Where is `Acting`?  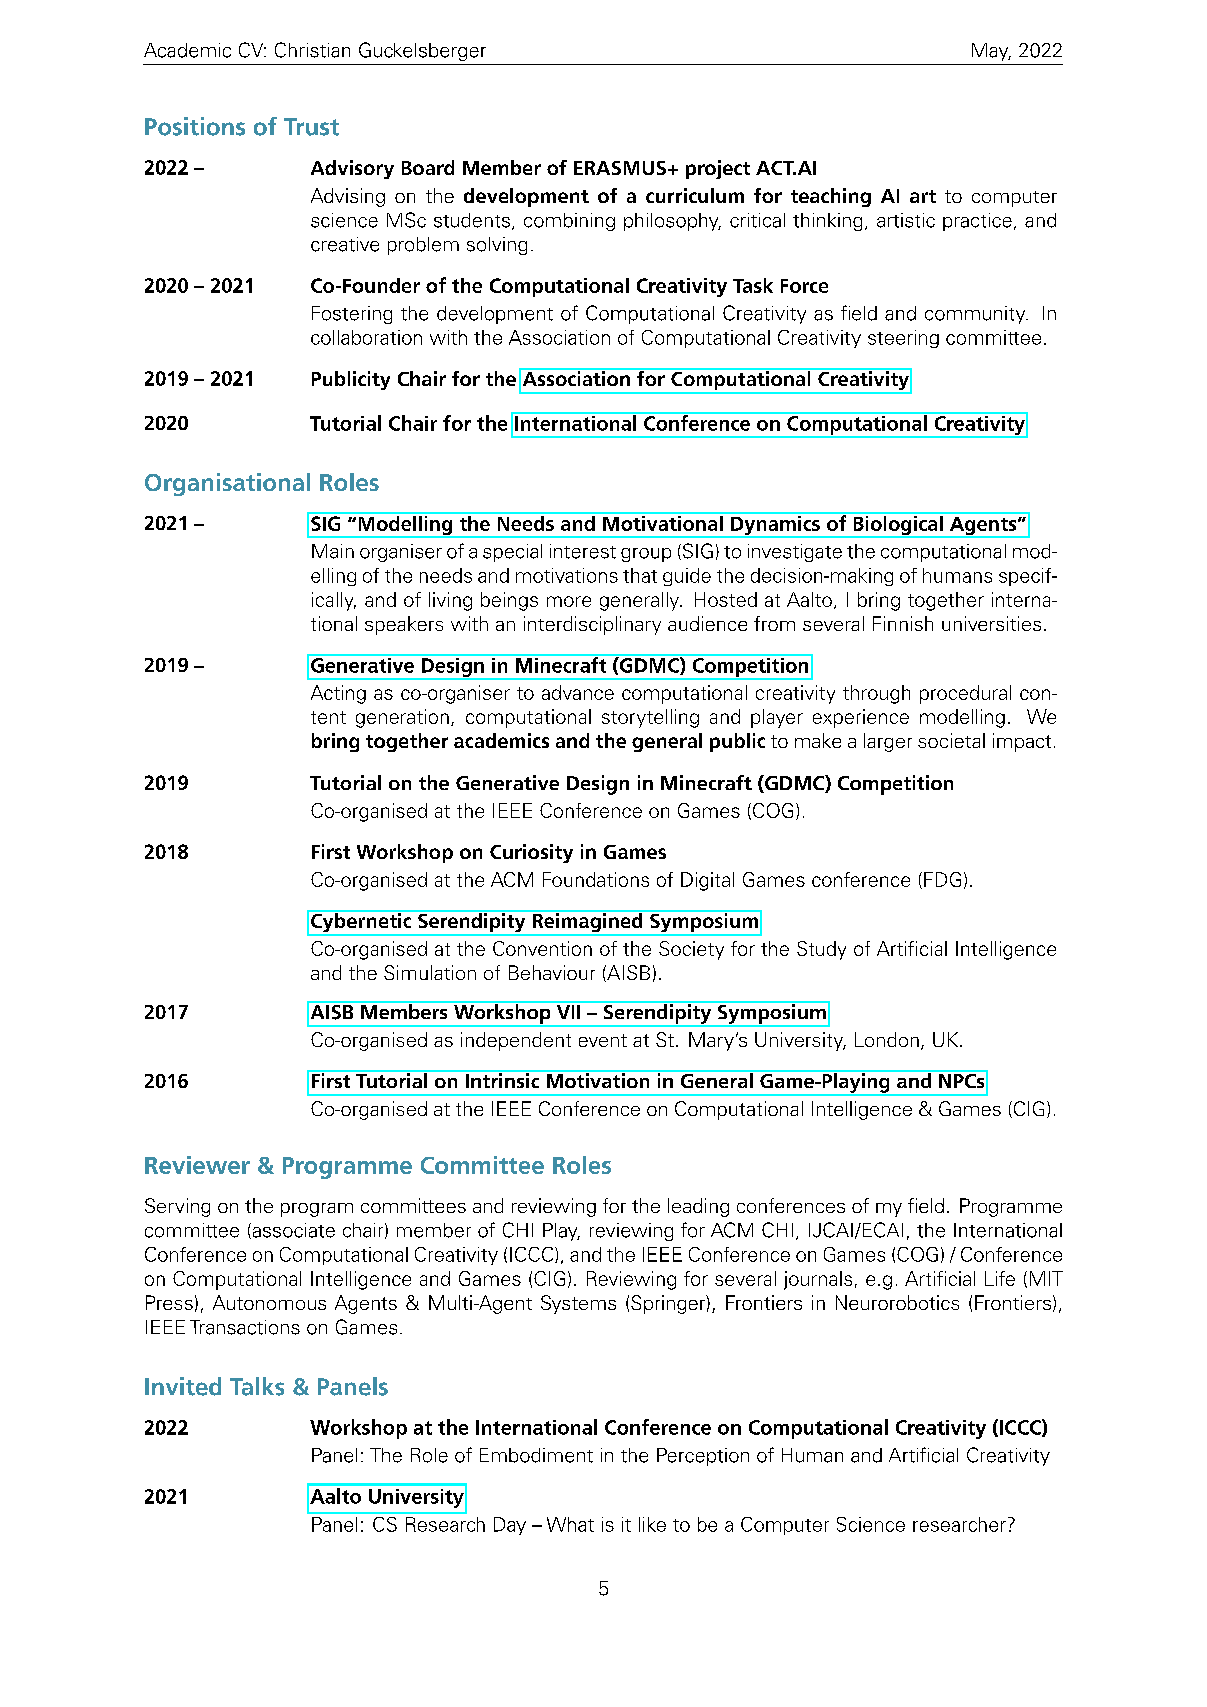 Acting is located at coordinates (338, 694).
